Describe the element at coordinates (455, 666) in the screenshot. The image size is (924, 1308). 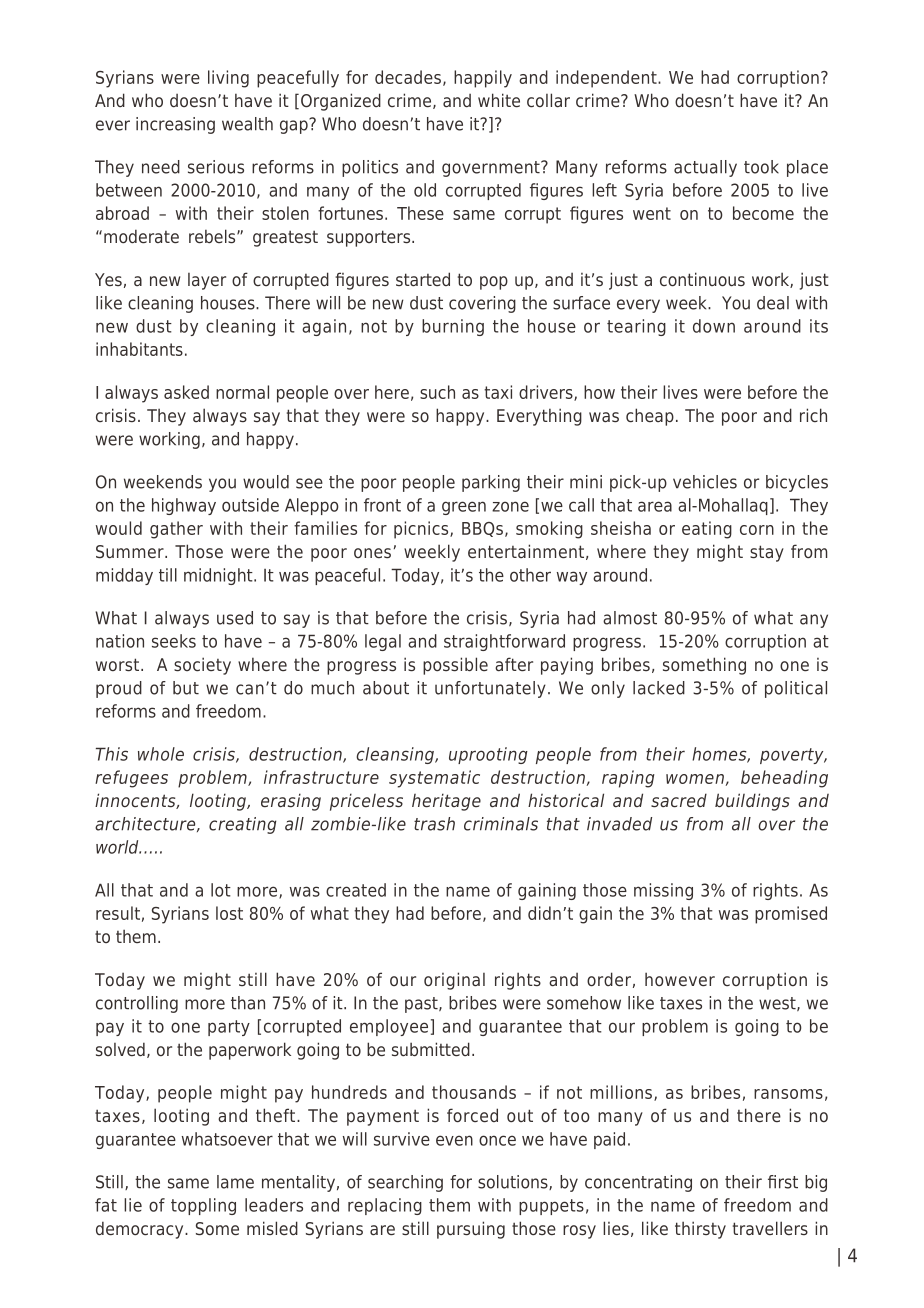
I see `possible` at that location.
